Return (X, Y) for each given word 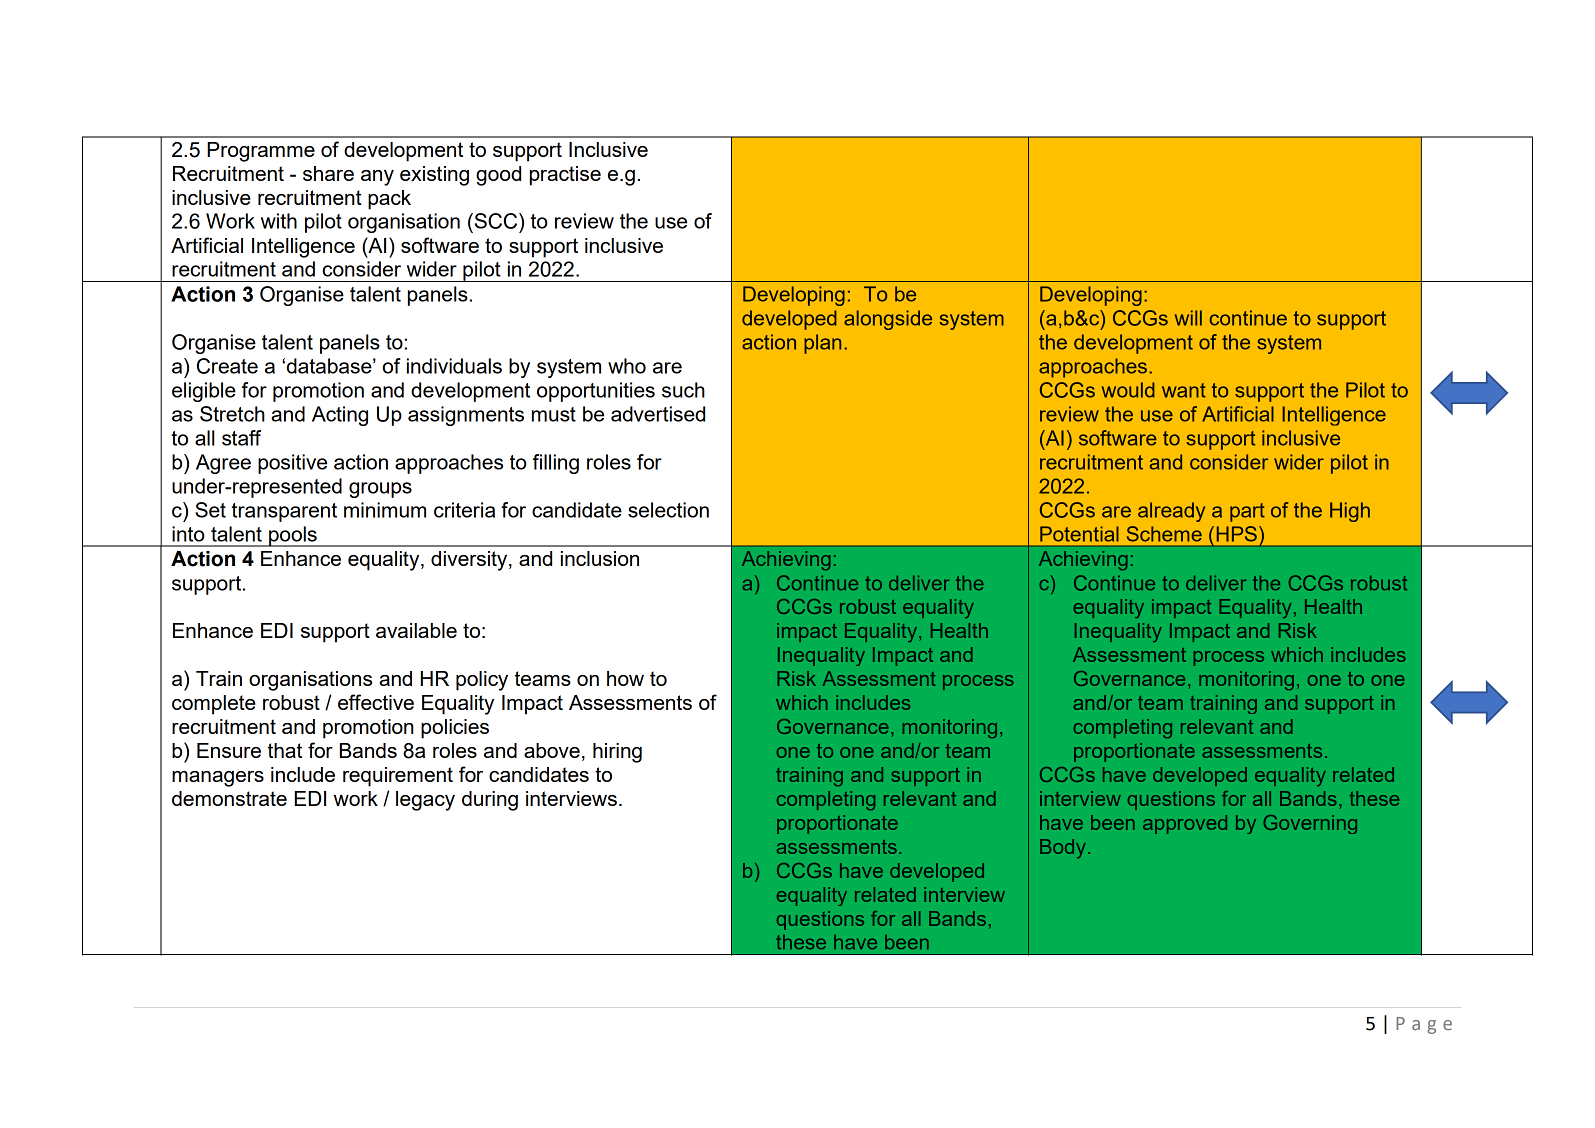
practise (565, 176)
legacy (425, 801)
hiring (617, 753)
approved (1185, 824)
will (1188, 318)
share (328, 173)
